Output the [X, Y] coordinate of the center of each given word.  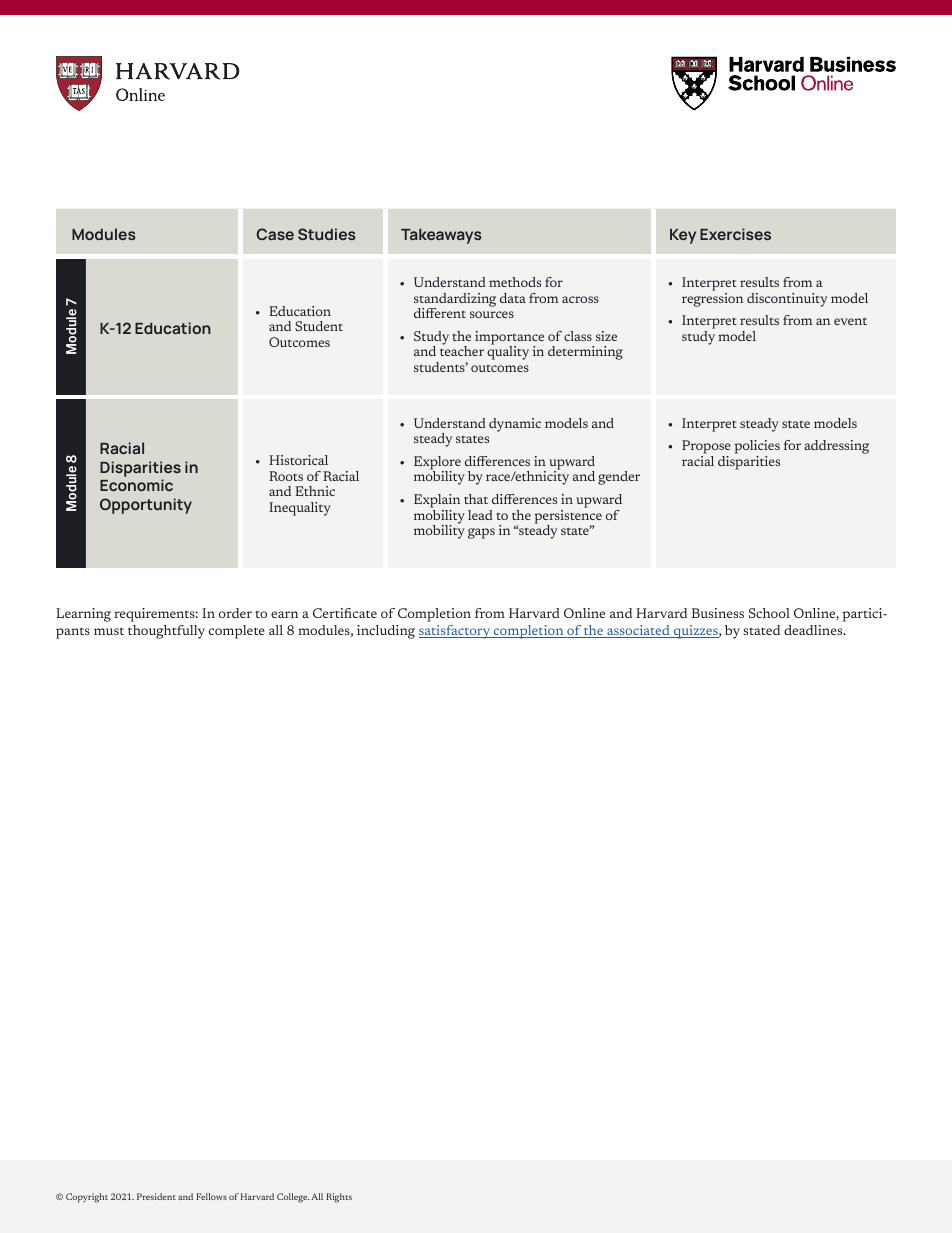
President [156, 1196]
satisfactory [456, 632]
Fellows [211, 1196]
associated [638, 631]
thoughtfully [166, 632]
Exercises [735, 234]
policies [757, 448]
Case [275, 234]
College [293, 1198]
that [476, 499]
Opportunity [146, 506]
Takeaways [441, 236]
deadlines [814, 630]
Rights [339, 1198]
